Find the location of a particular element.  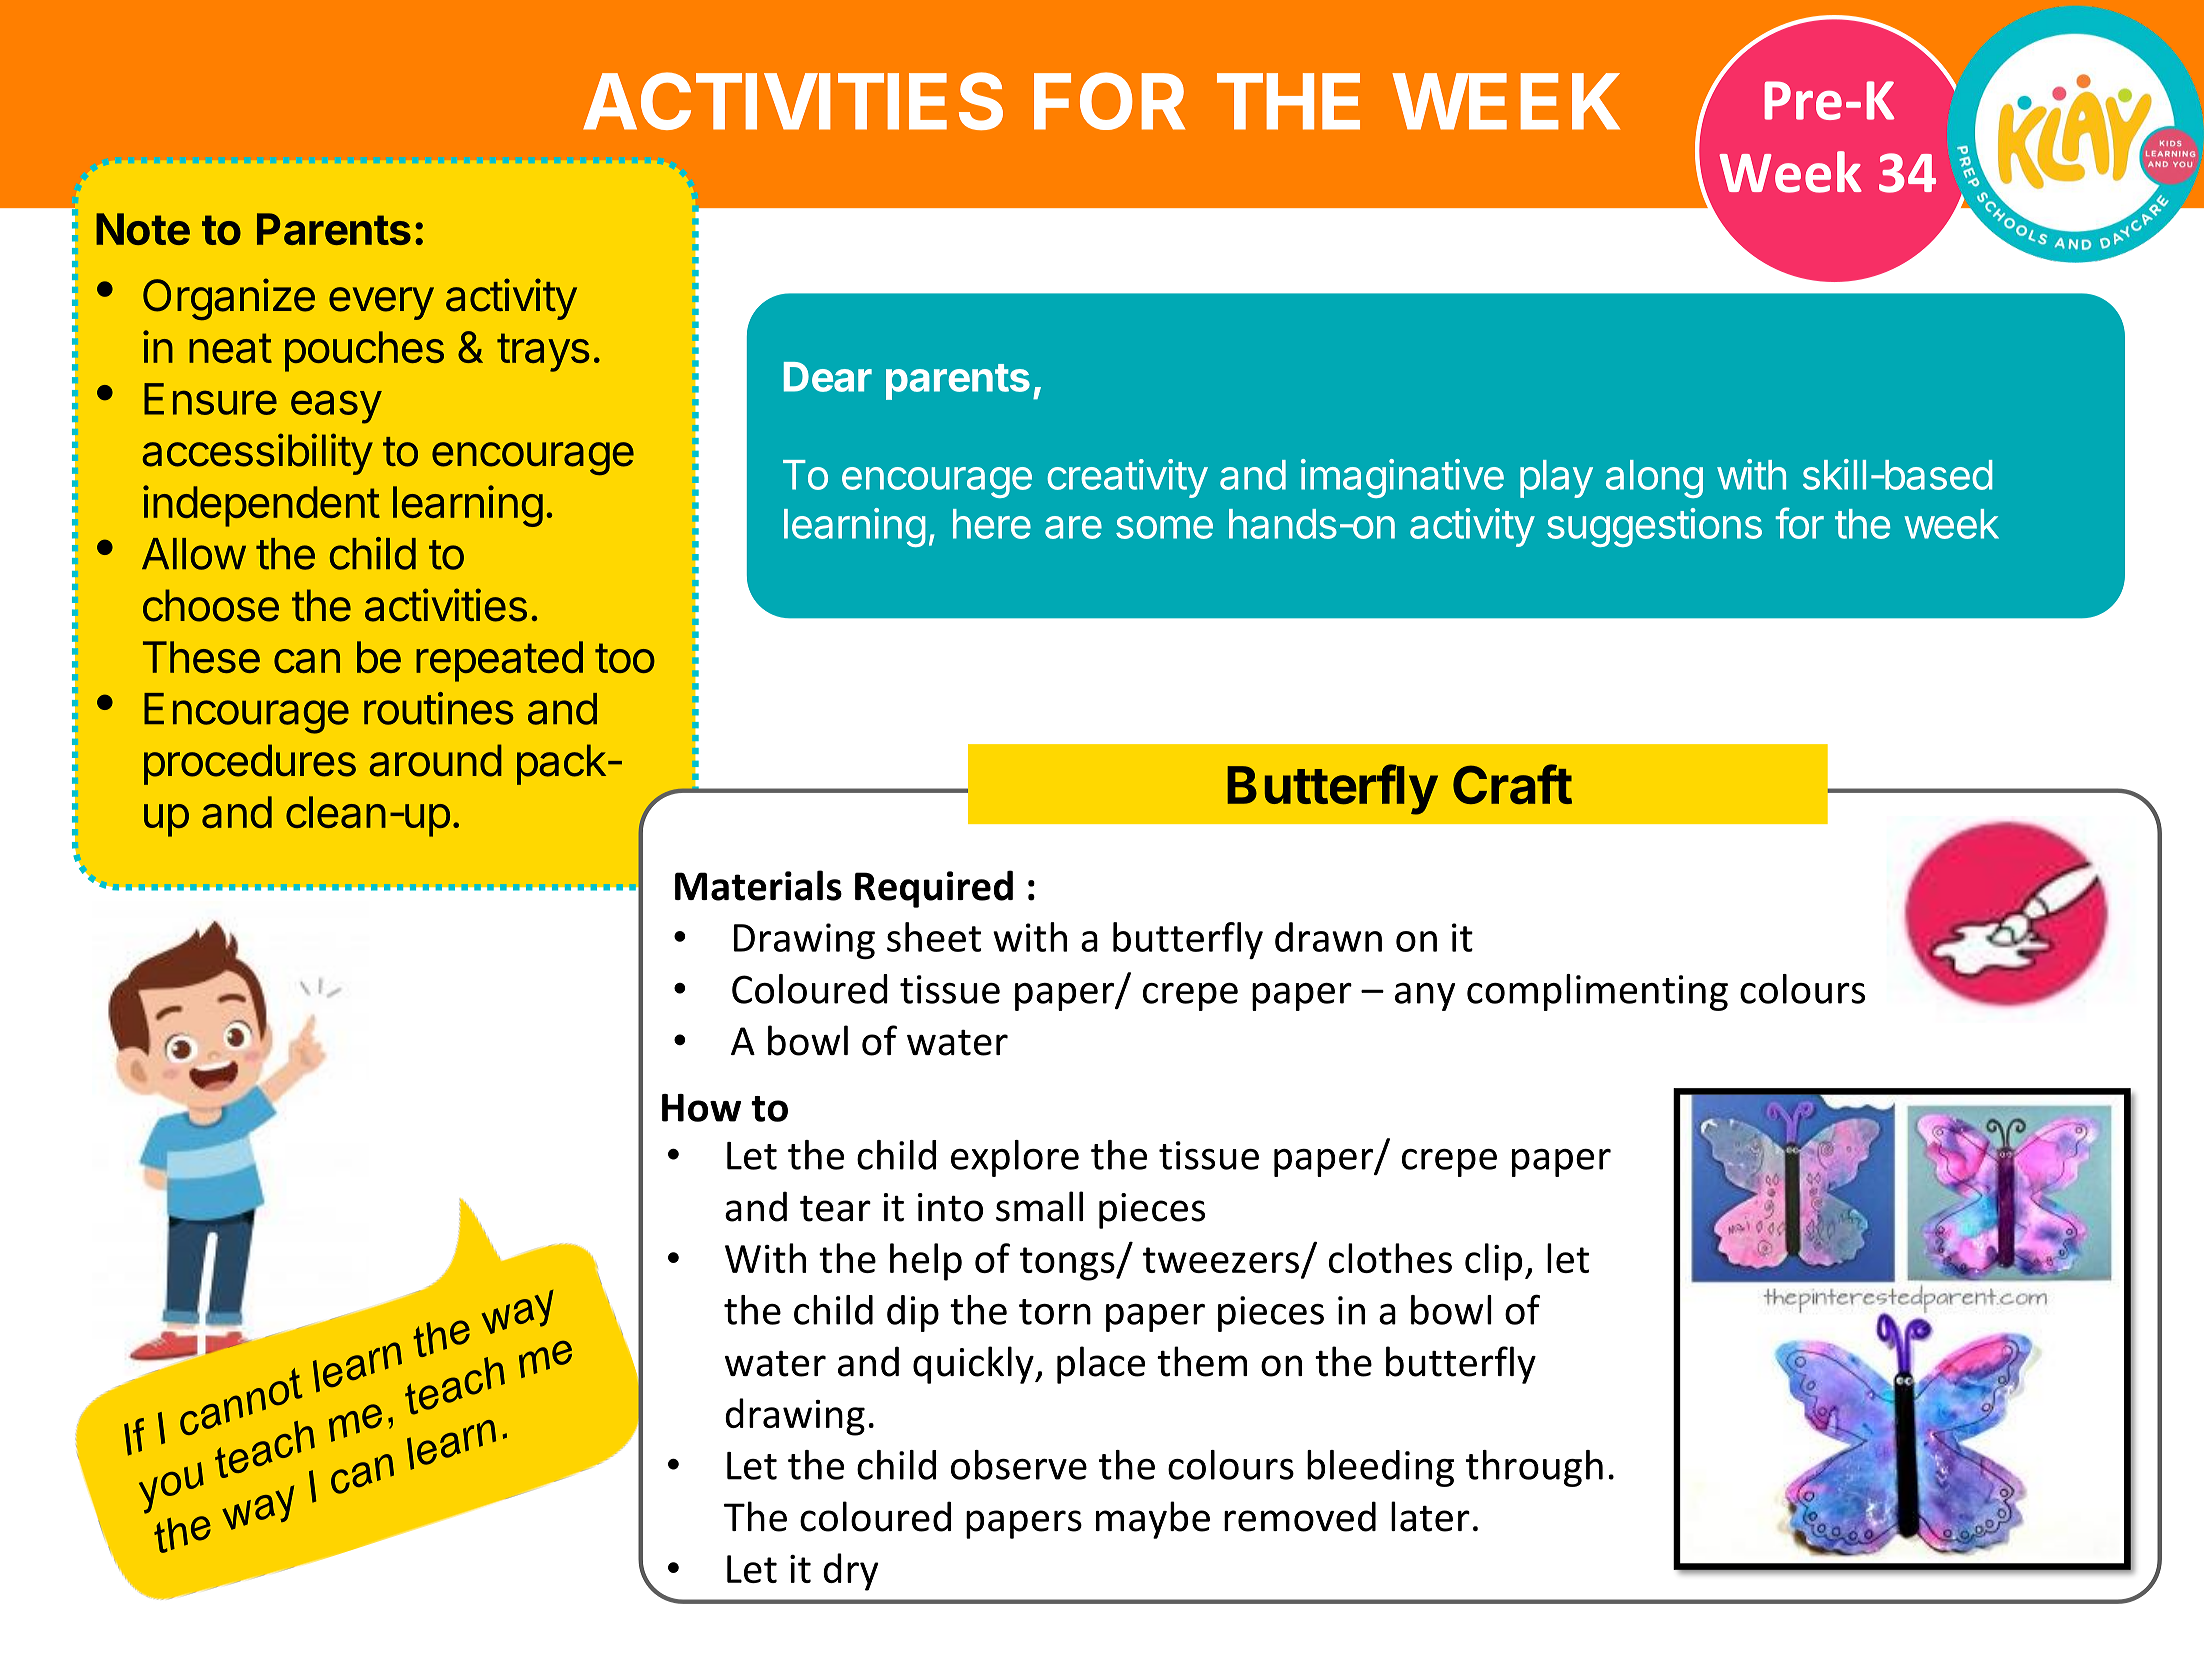

here is located at coordinates (992, 524).
